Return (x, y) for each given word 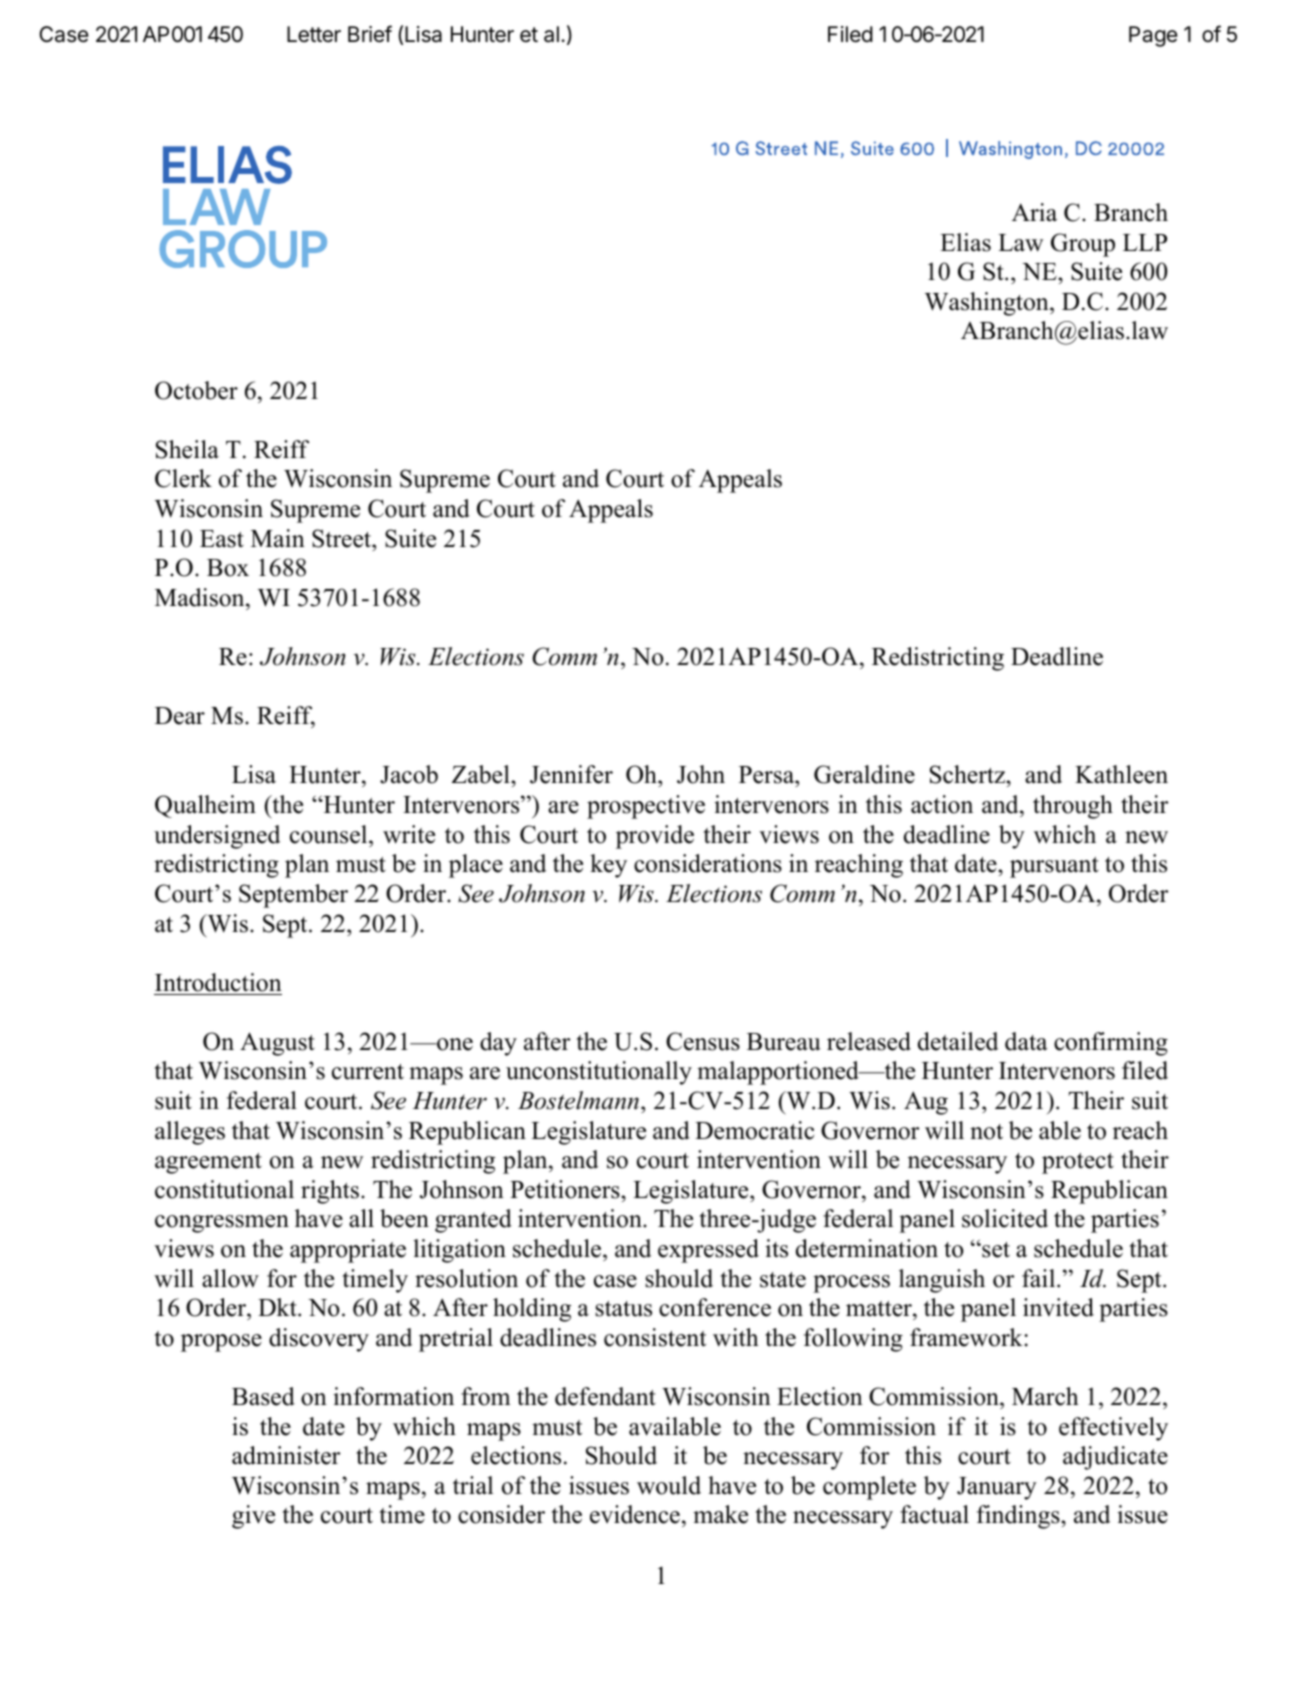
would (669, 1485)
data (1026, 1041)
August (277, 1044)
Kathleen (1121, 774)
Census (703, 1041)
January (997, 1488)
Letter (314, 34)
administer (286, 1455)
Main (278, 538)
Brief (370, 34)
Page (1153, 36)
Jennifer (571, 774)
